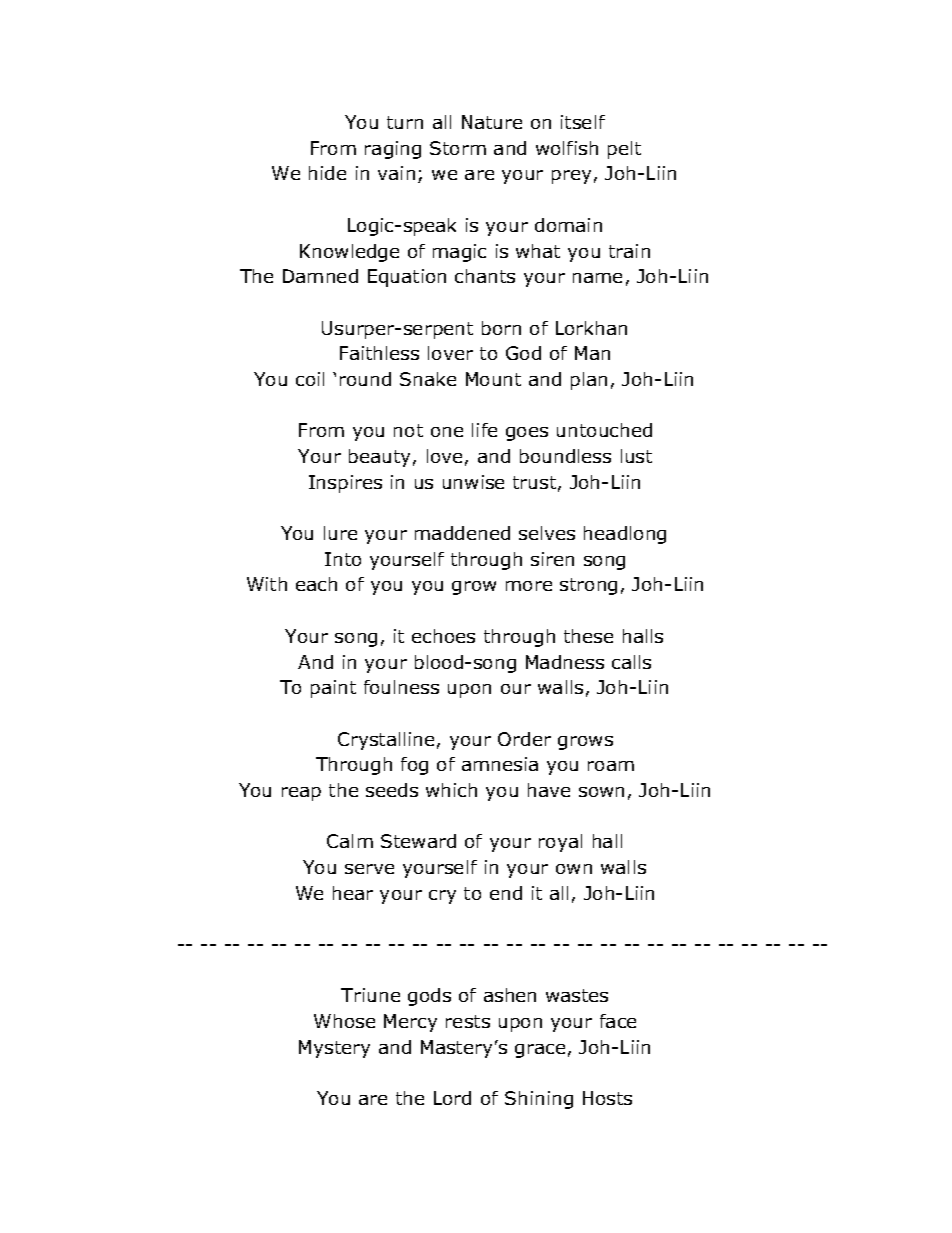  I want to click on itself, so click(583, 122).
